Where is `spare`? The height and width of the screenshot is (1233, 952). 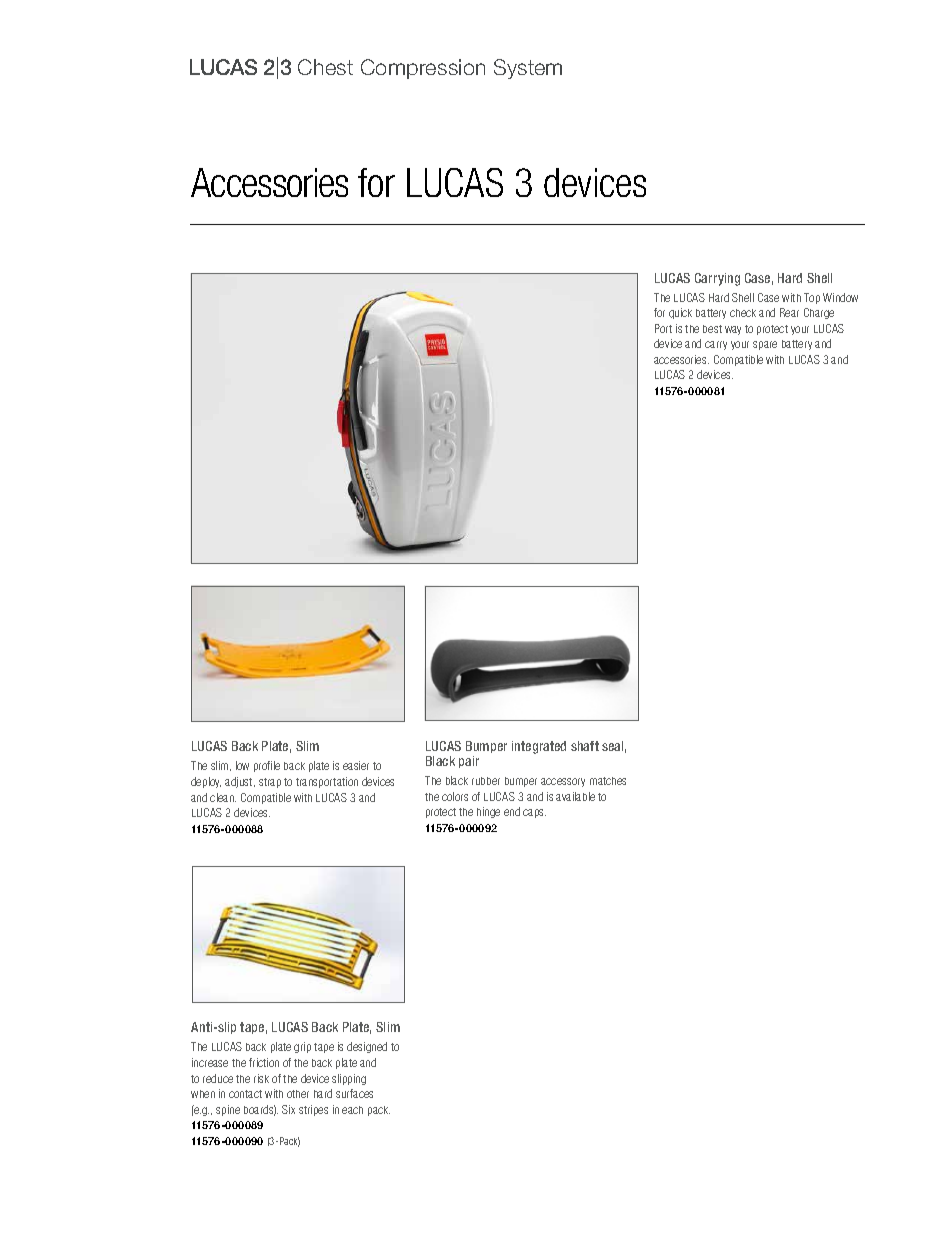 spare is located at coordinates (765, 345).
